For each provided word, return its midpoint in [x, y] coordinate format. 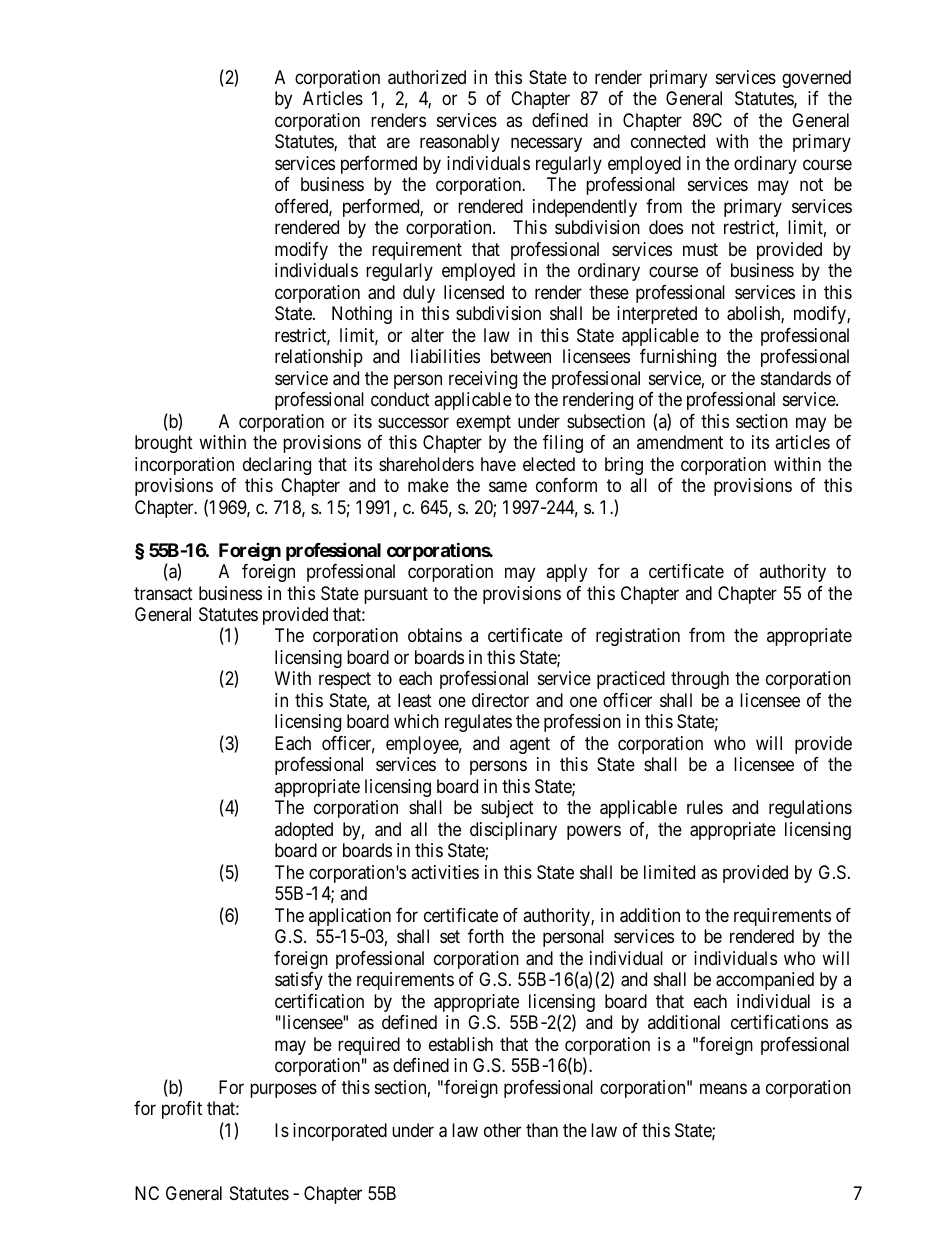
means [723, 1088]
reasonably [460, 143]
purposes [283, 1090]
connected [668, 141]
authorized [427, 77]
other [502, 1130]
